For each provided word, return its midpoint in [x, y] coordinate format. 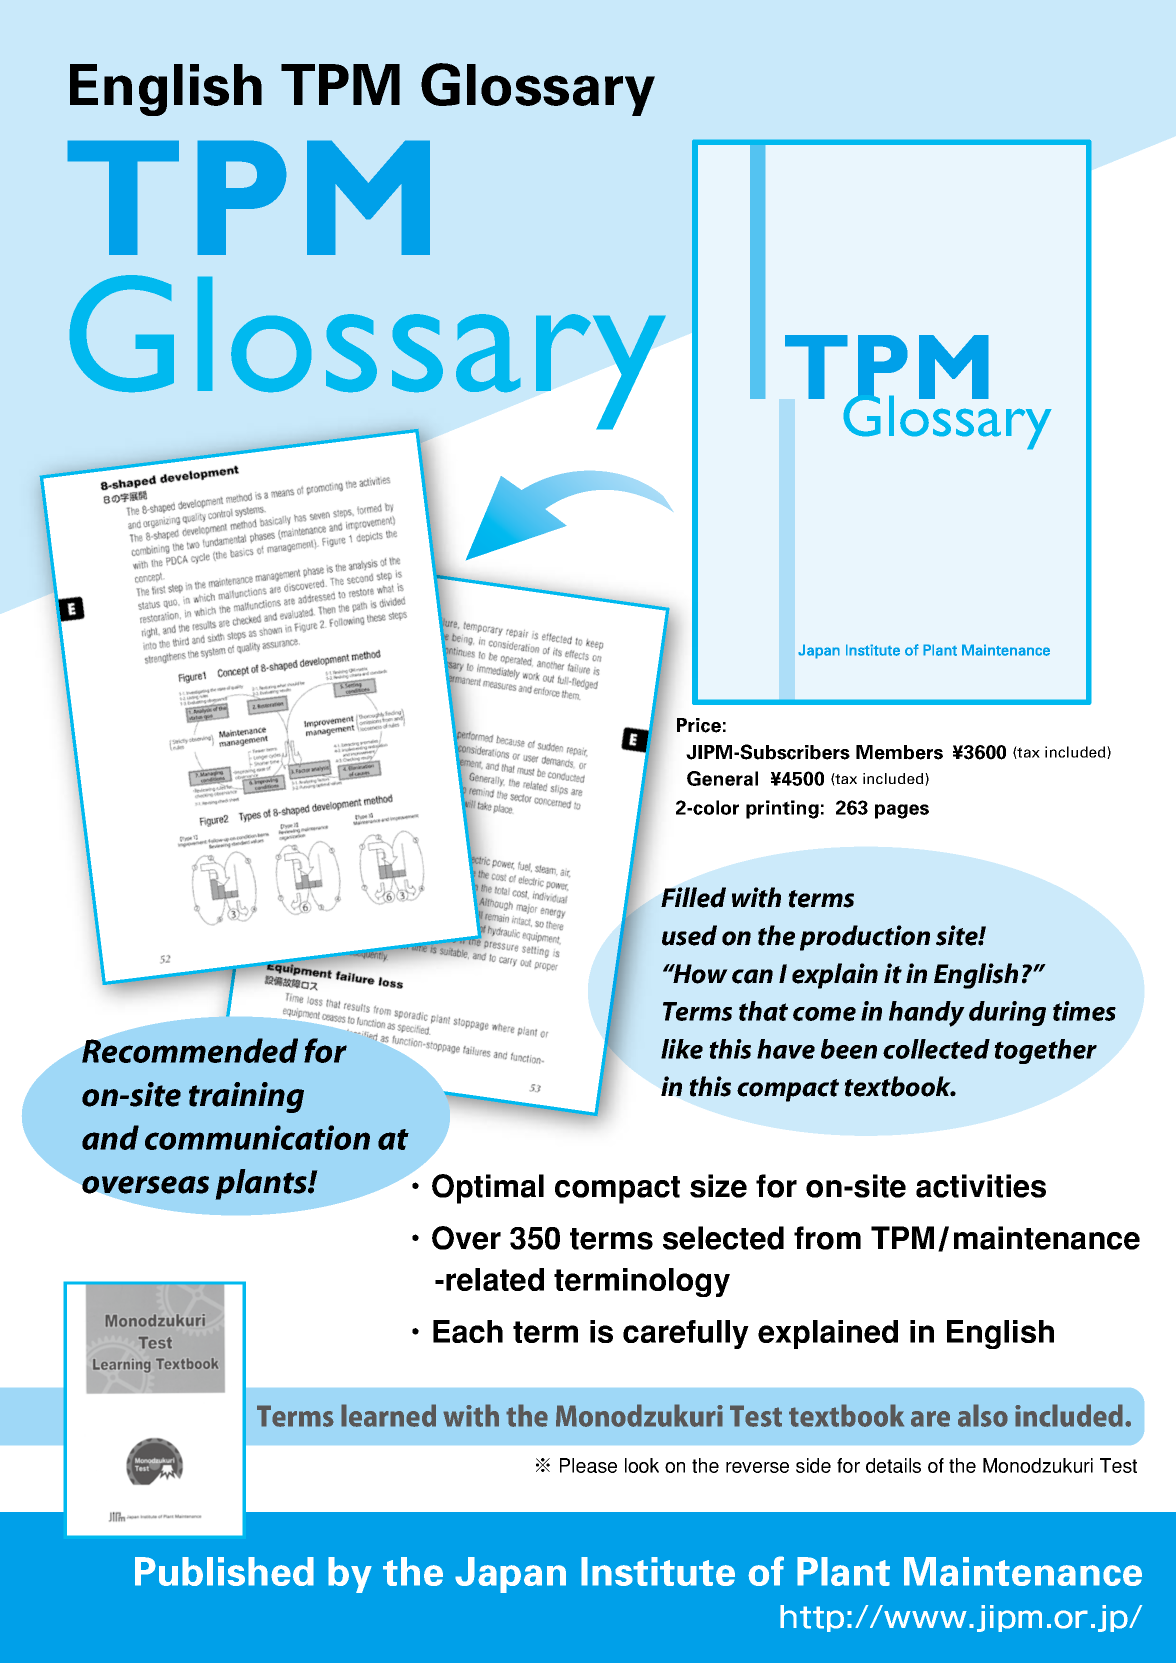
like [682, 1049]
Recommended [190, 1050]
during [1007, 1013]
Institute [658, 1571]
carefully [686, 1334]
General [722, 778]
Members [899, 752]
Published [224, 1571]
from [827, 1238]
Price [699, 725]
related [495, 1279]
